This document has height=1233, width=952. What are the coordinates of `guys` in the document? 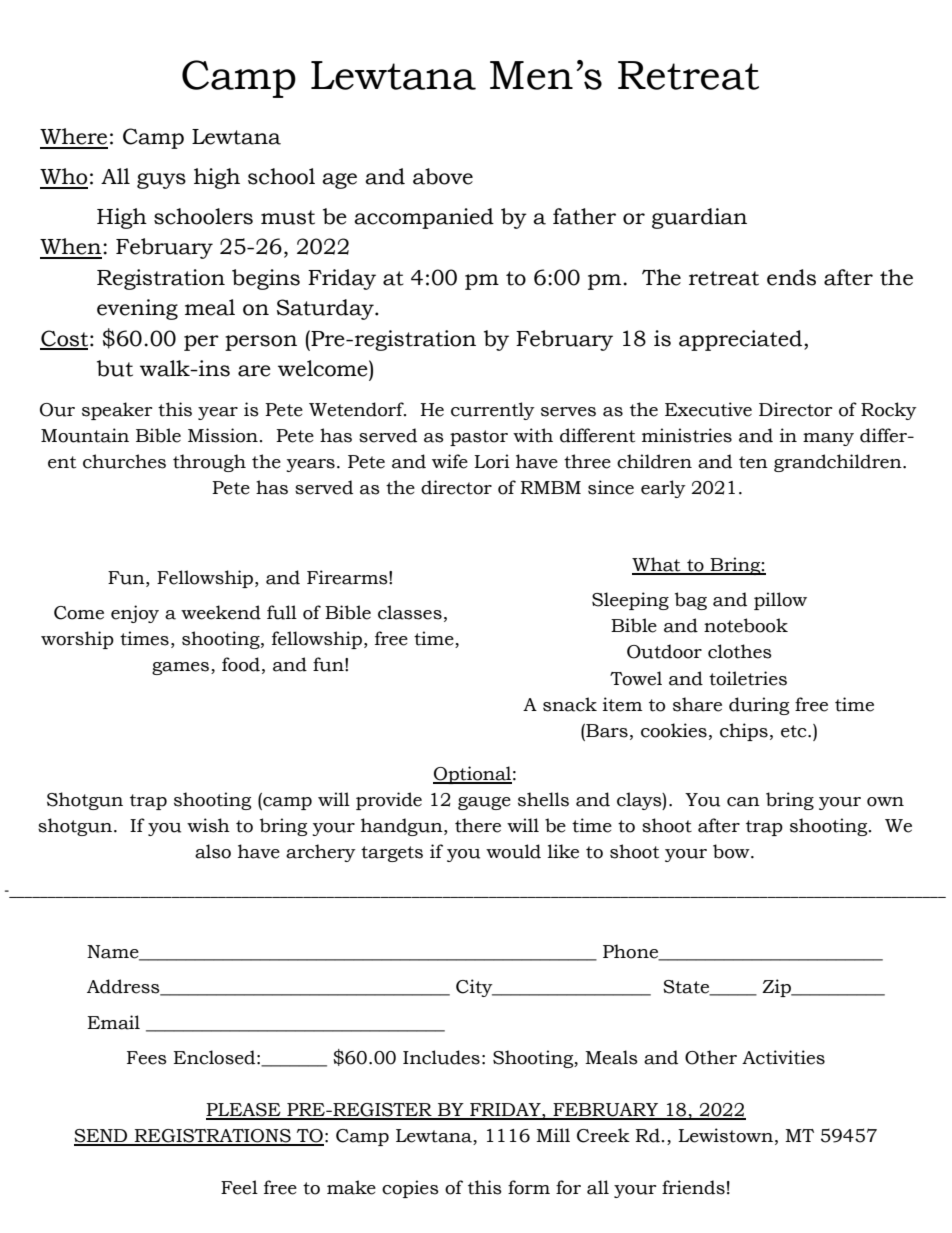 It's located at (161, 181).
